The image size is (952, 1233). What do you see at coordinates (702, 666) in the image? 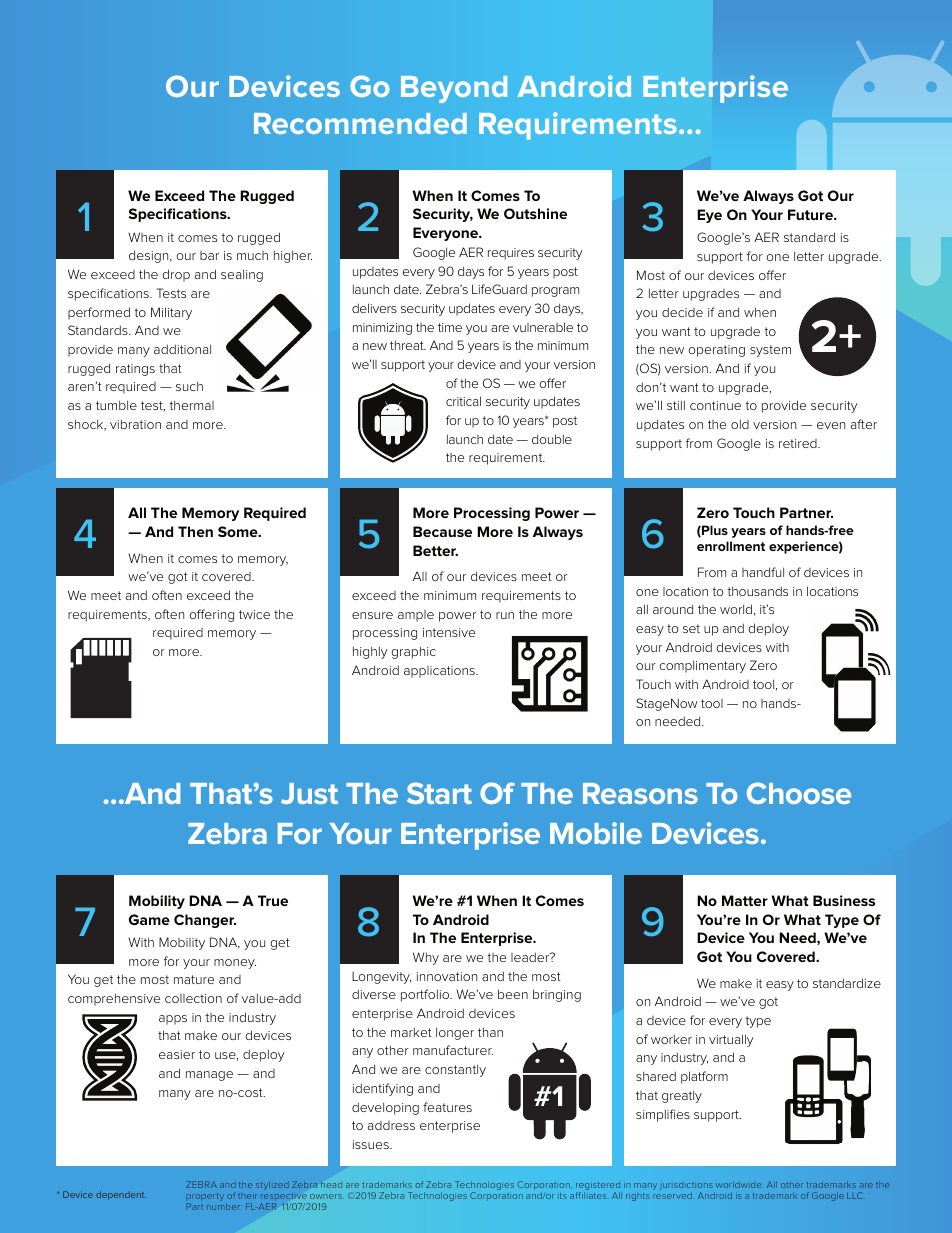
I see `complimentary` at bounding box center [702, 666].
